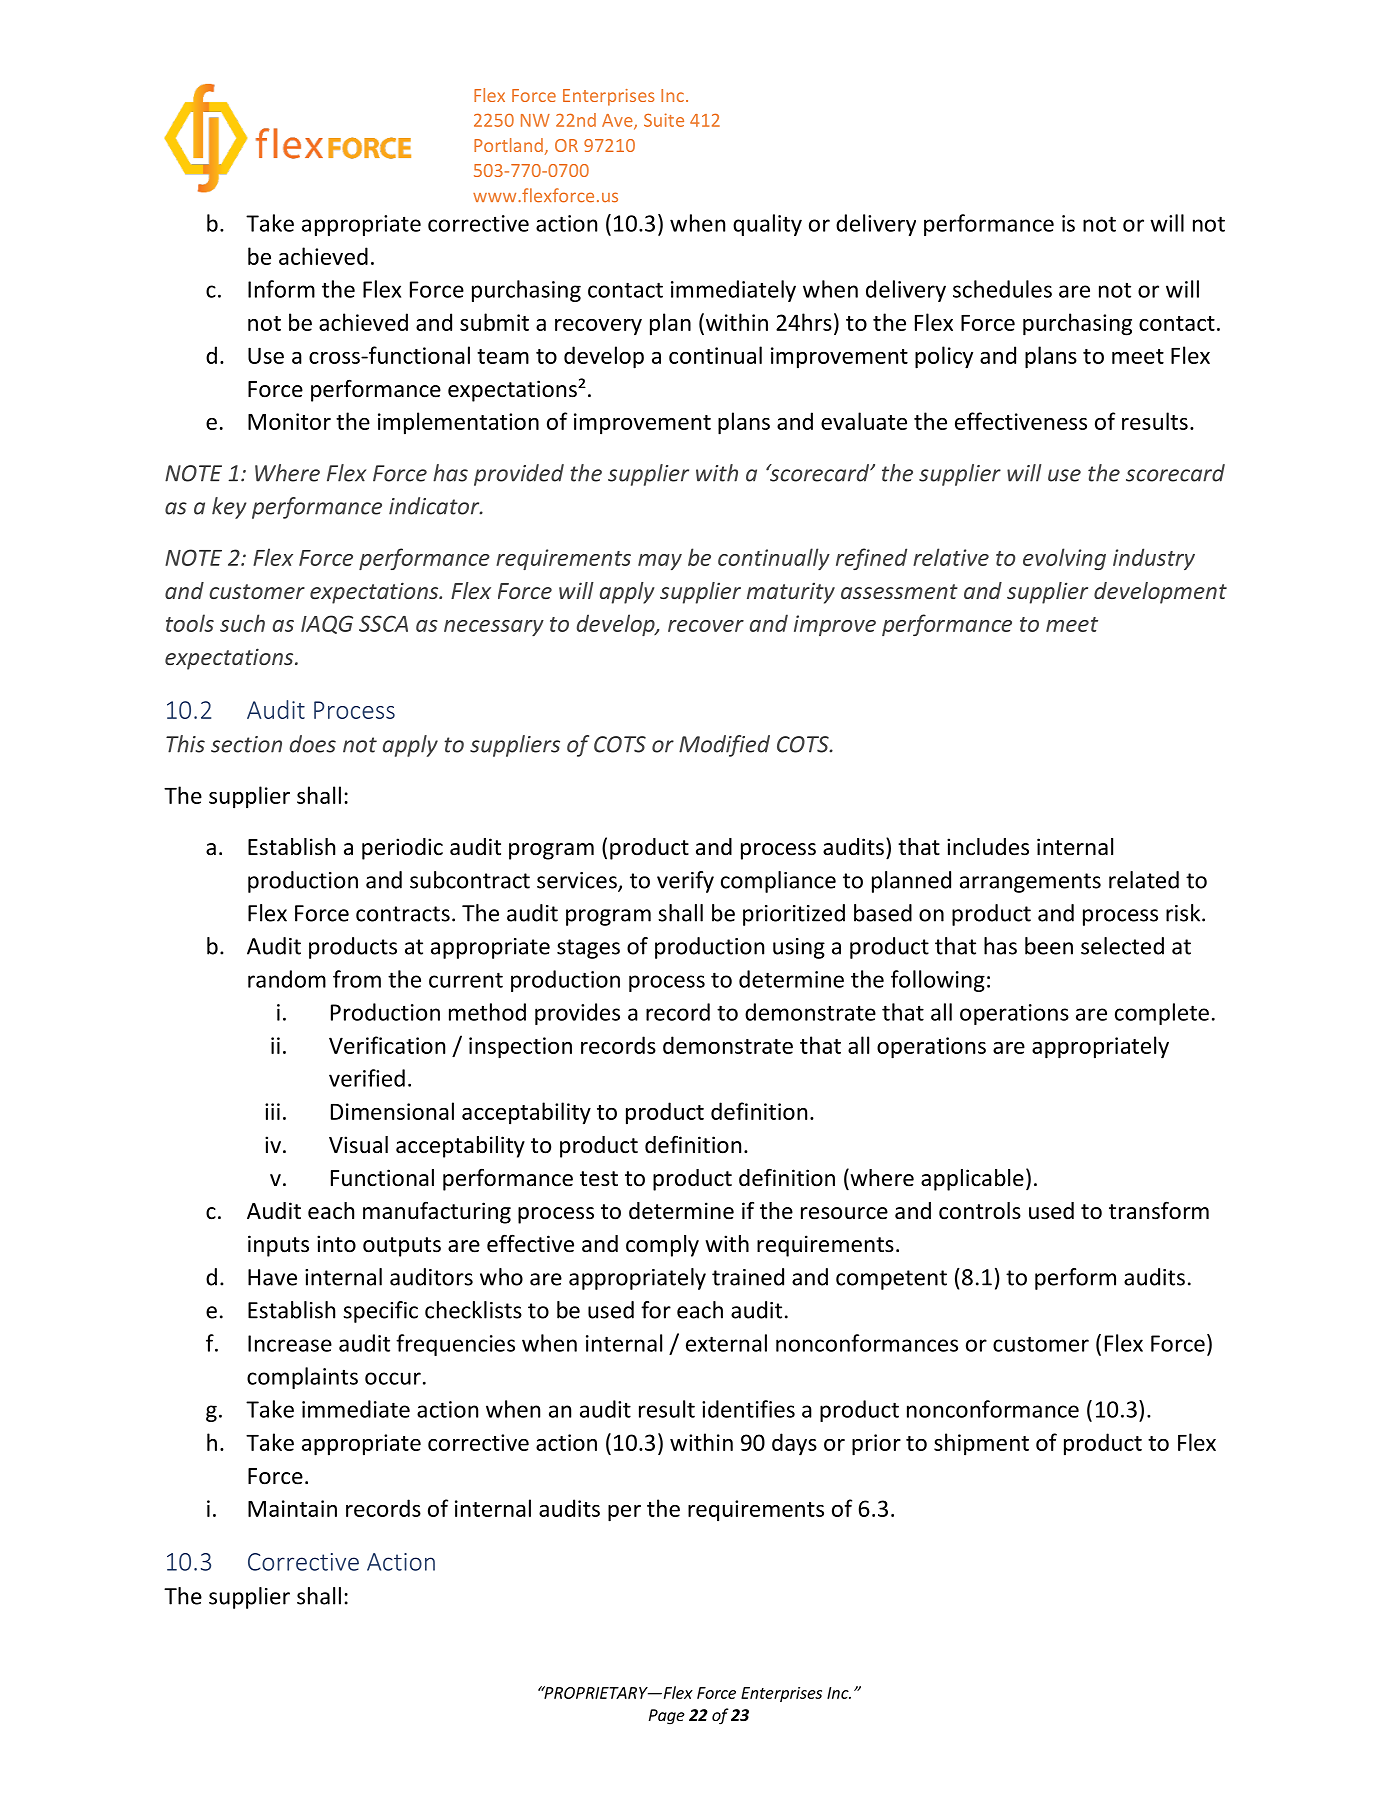 This image has height=1808, width=1397. What do you see at coordinates (664, 120) in the image?
I see `Suite` at bounding box center [664, 120].
